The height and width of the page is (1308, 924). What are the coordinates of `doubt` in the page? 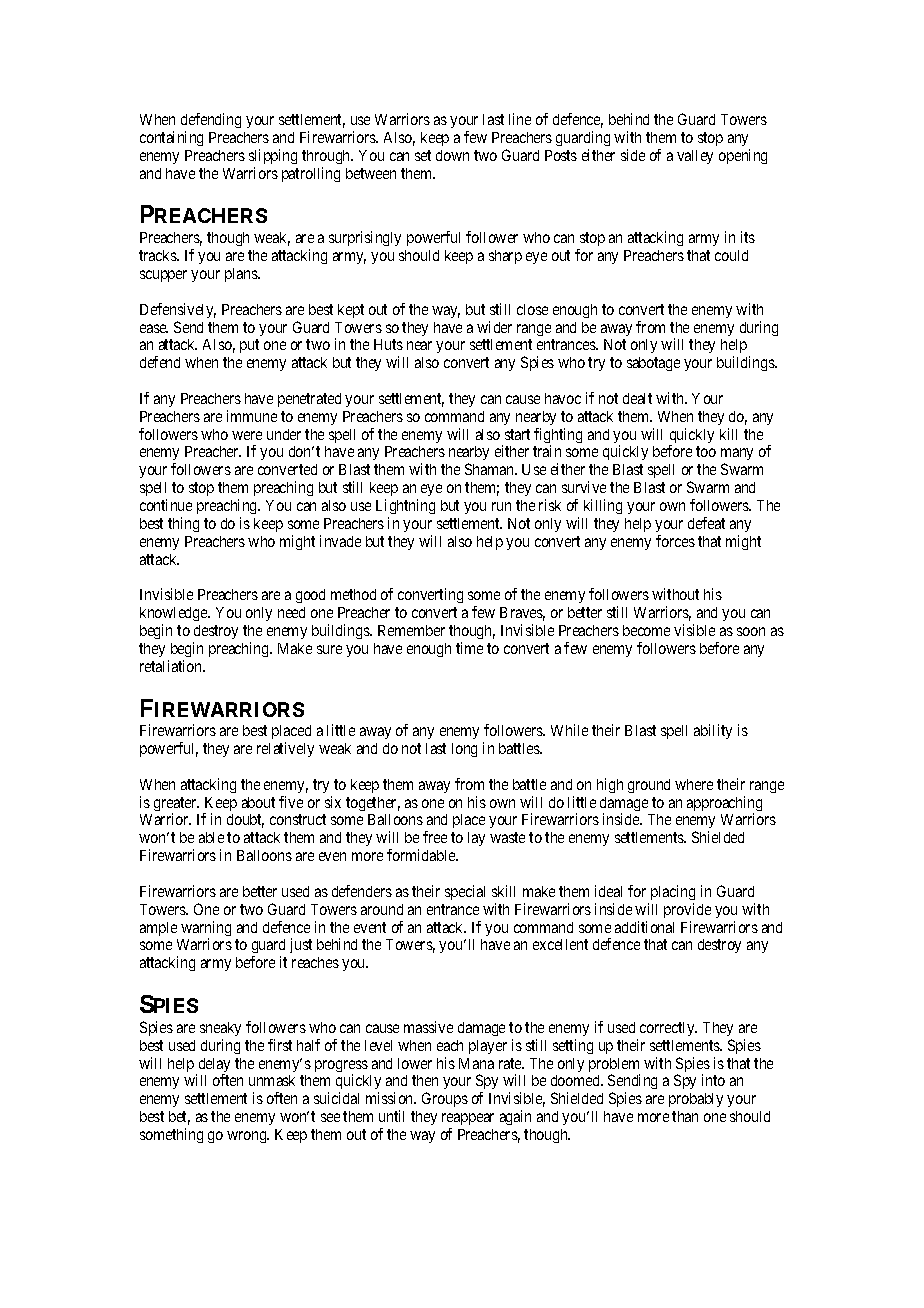 It's located at (245, 821).
